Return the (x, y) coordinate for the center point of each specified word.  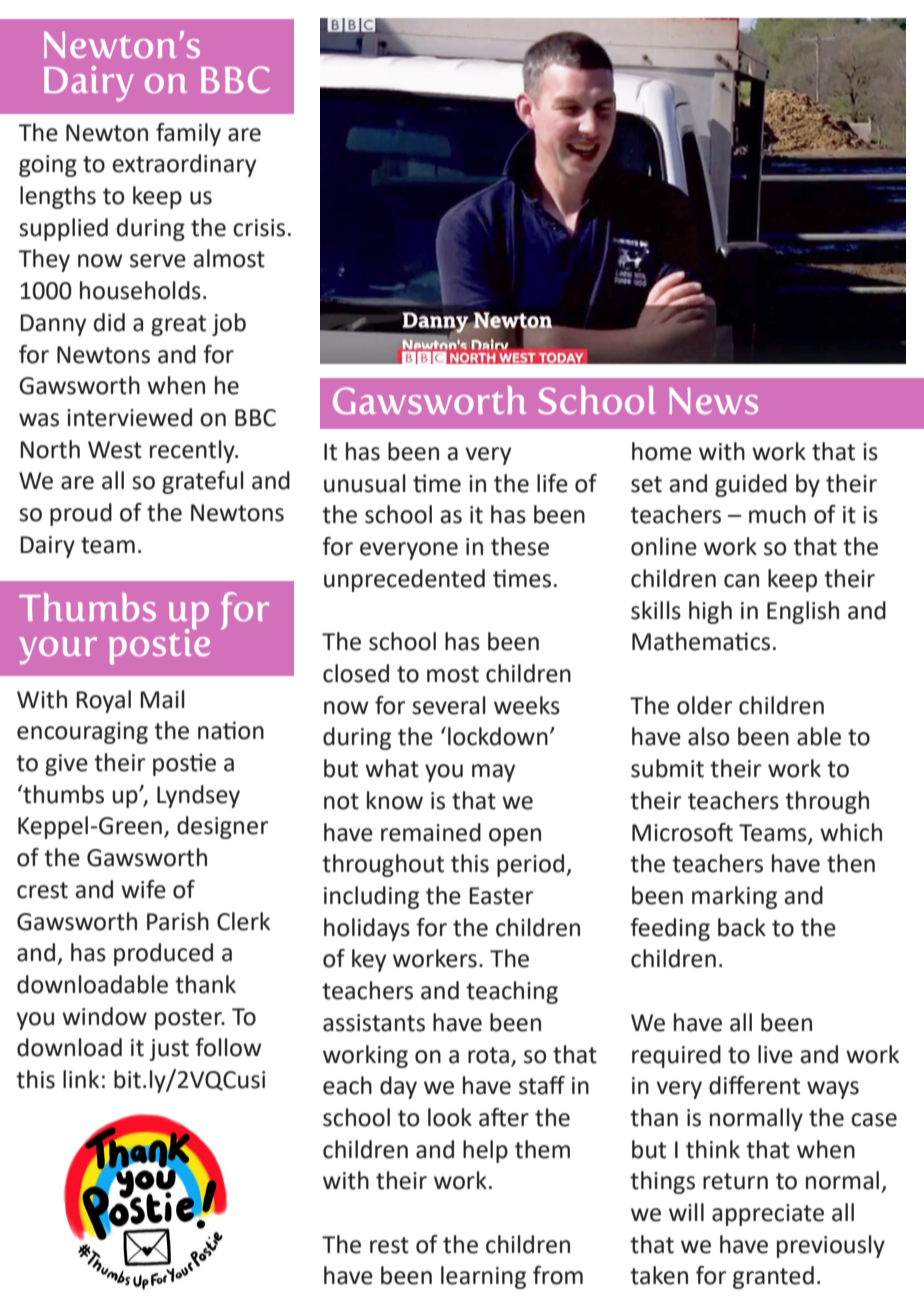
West (115, 450)
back (742, 927)
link (81, 1079)
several (449, 705)
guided (751, 485)
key (369, 960)
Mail (162, 699)
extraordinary (184, 165)
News (713, 401)
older (704, 705)
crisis (259, 228)
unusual (365, 483)
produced (163, 954)
